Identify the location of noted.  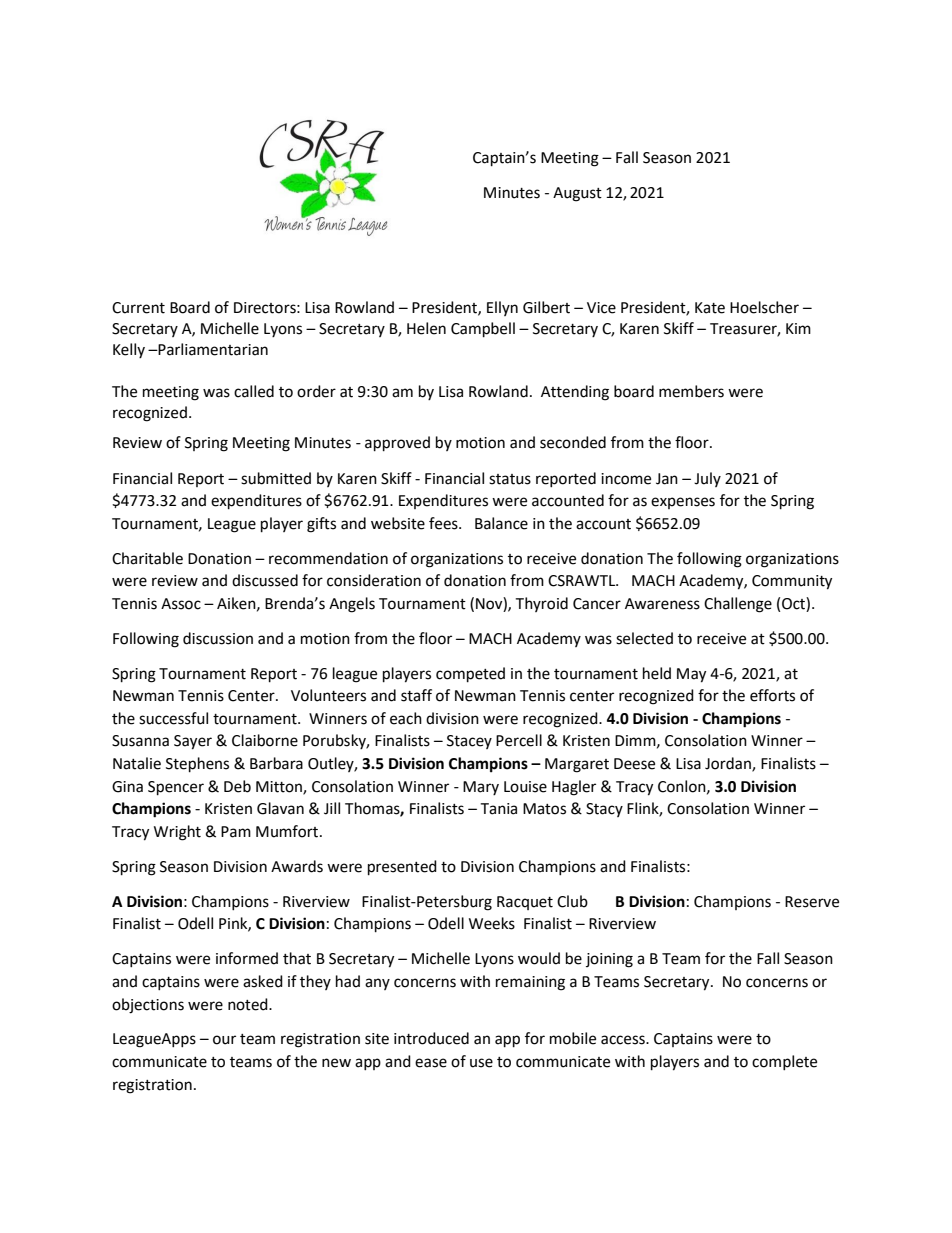
(249, 1004).
